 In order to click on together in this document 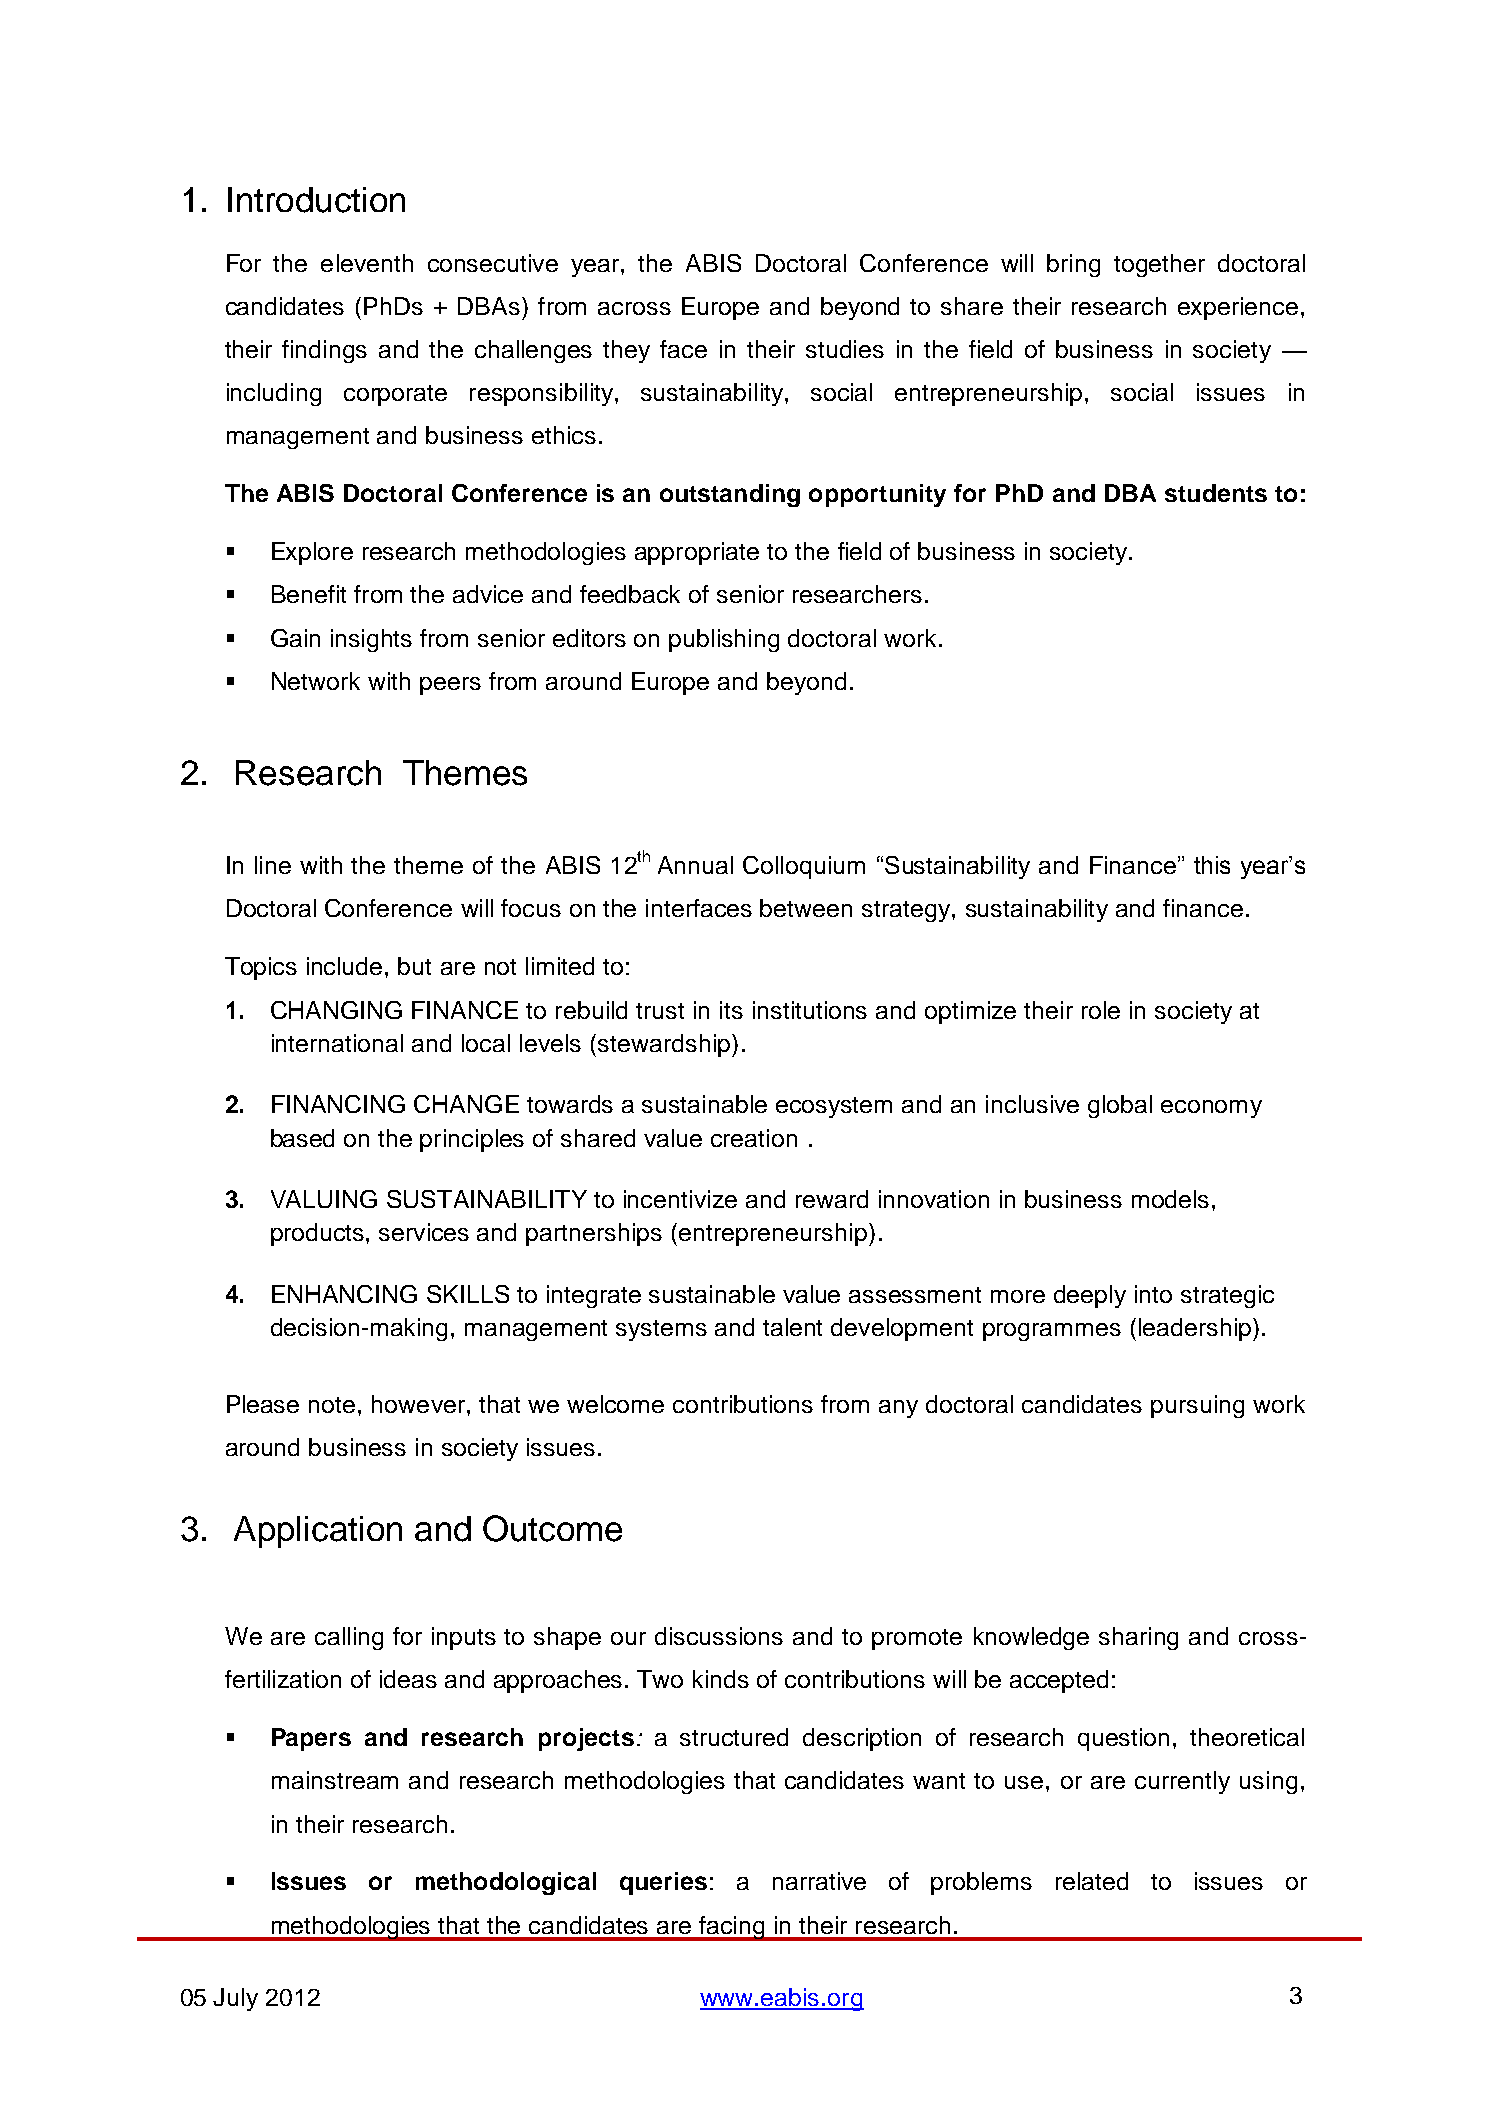, I will do `click(1159, 265)`.
